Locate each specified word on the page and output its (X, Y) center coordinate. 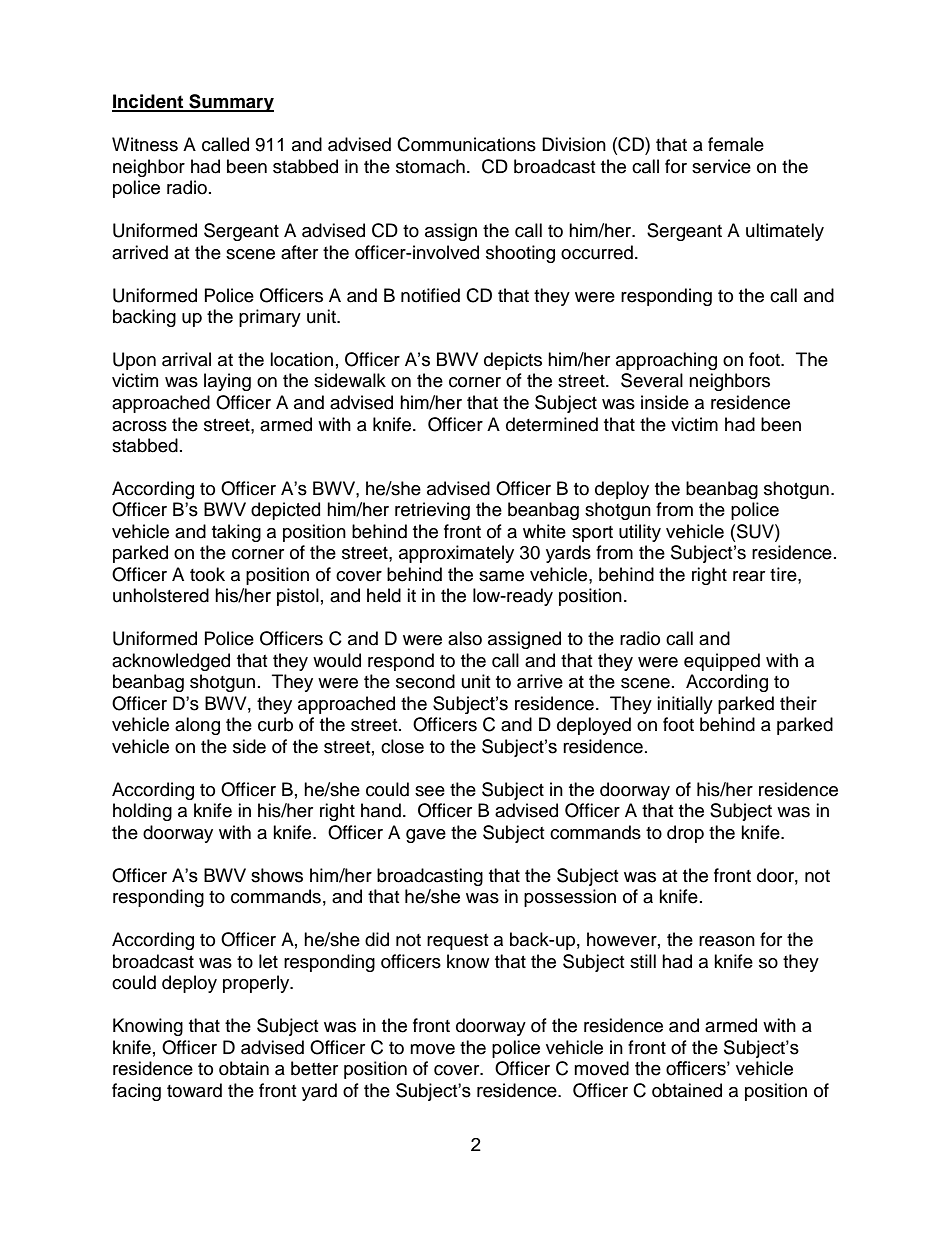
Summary (230, 103)
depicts (513, 361)
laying (227, 382)
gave (426, 836)
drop (685, 834)
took (207, 574)
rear (749, 576)
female (736, 144)
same (501, 576)
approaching (666, 361)
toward (194, 1090)
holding (142, 812)
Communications (466, 144)
